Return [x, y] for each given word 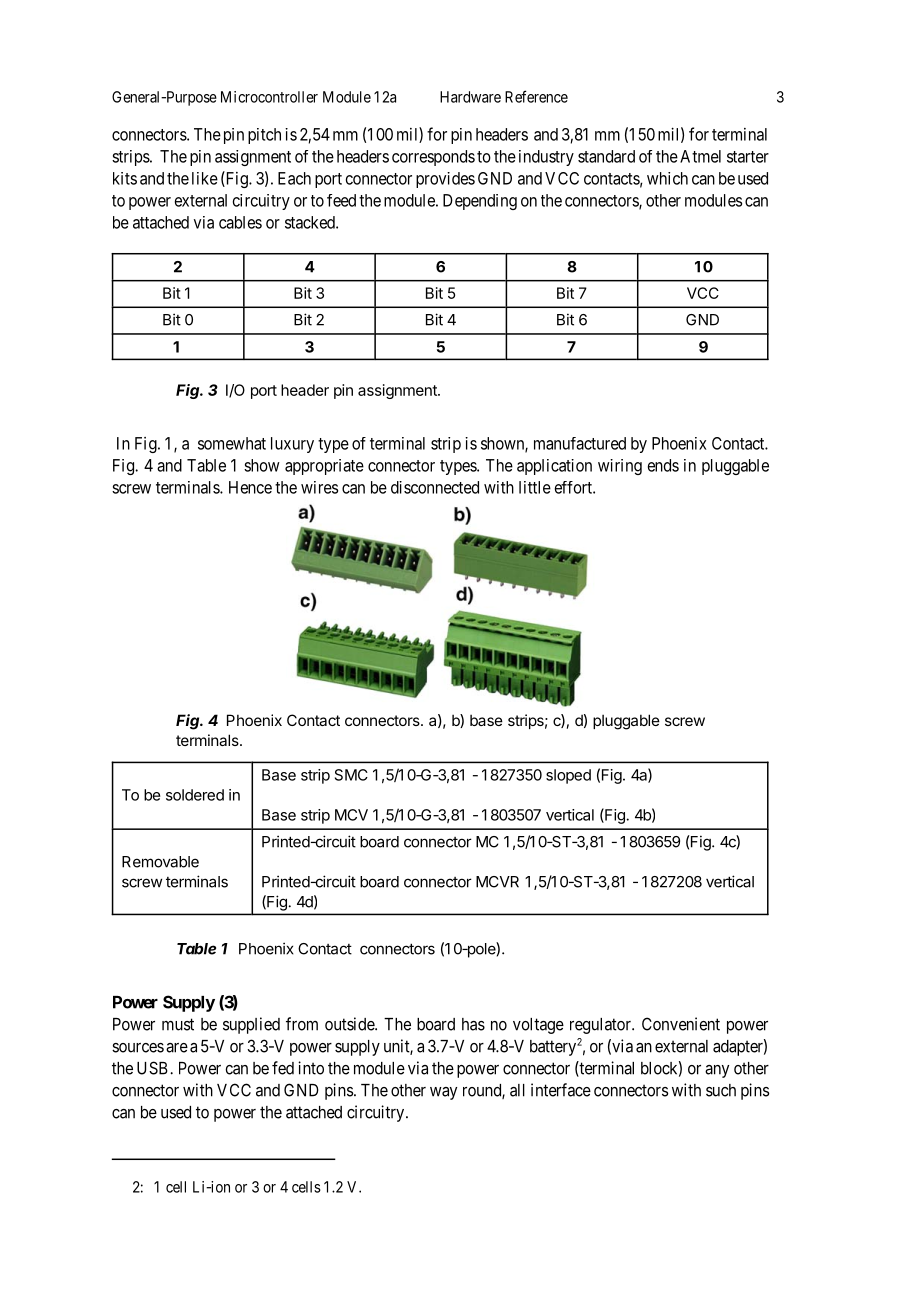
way [443, 1093]
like [205, 178]
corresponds [433, 158]
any [717, 1071]
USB [154, 1068]
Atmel [700, 156]
